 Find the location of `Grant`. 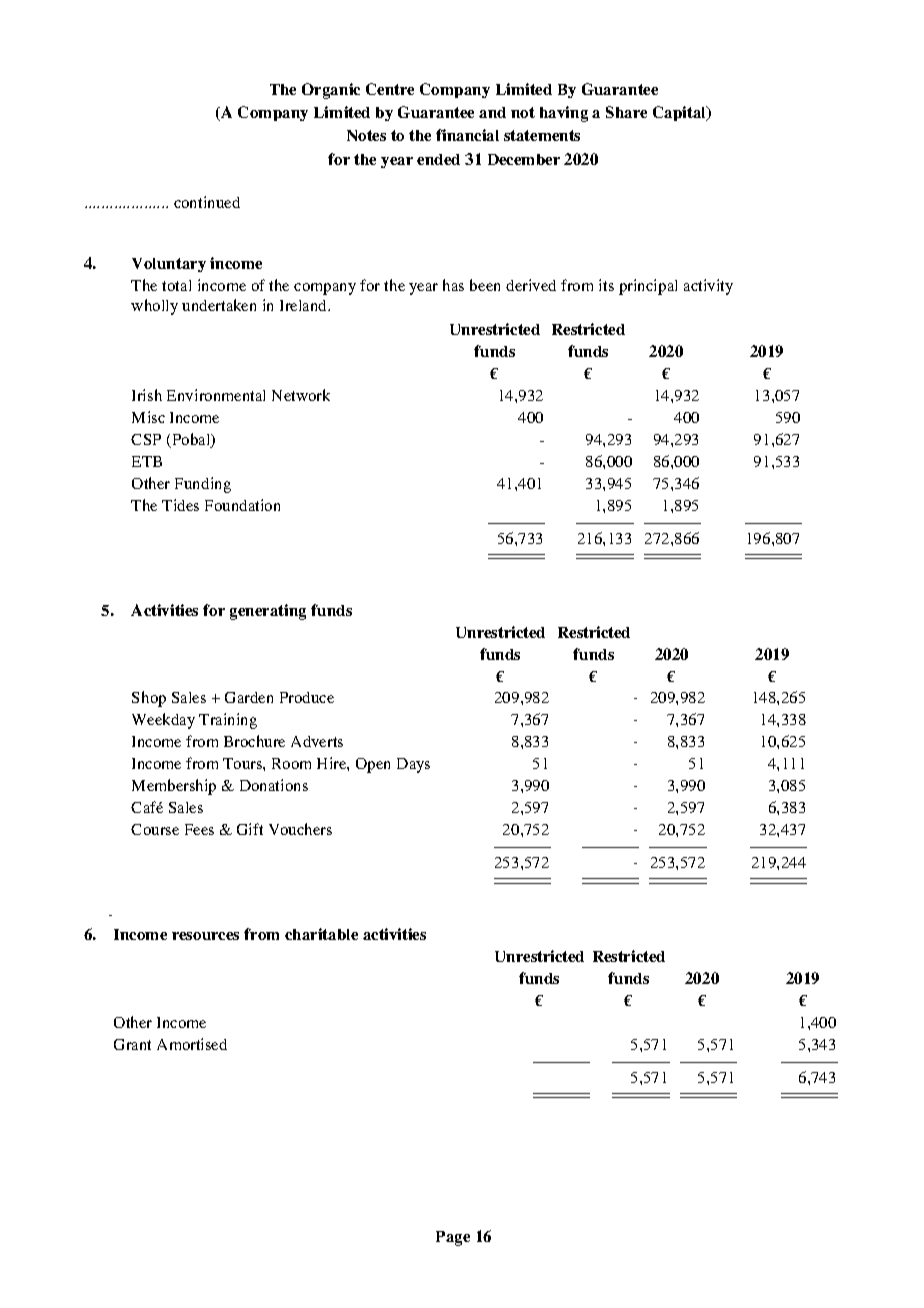

Grant is located at coordinates (132, 1044).
